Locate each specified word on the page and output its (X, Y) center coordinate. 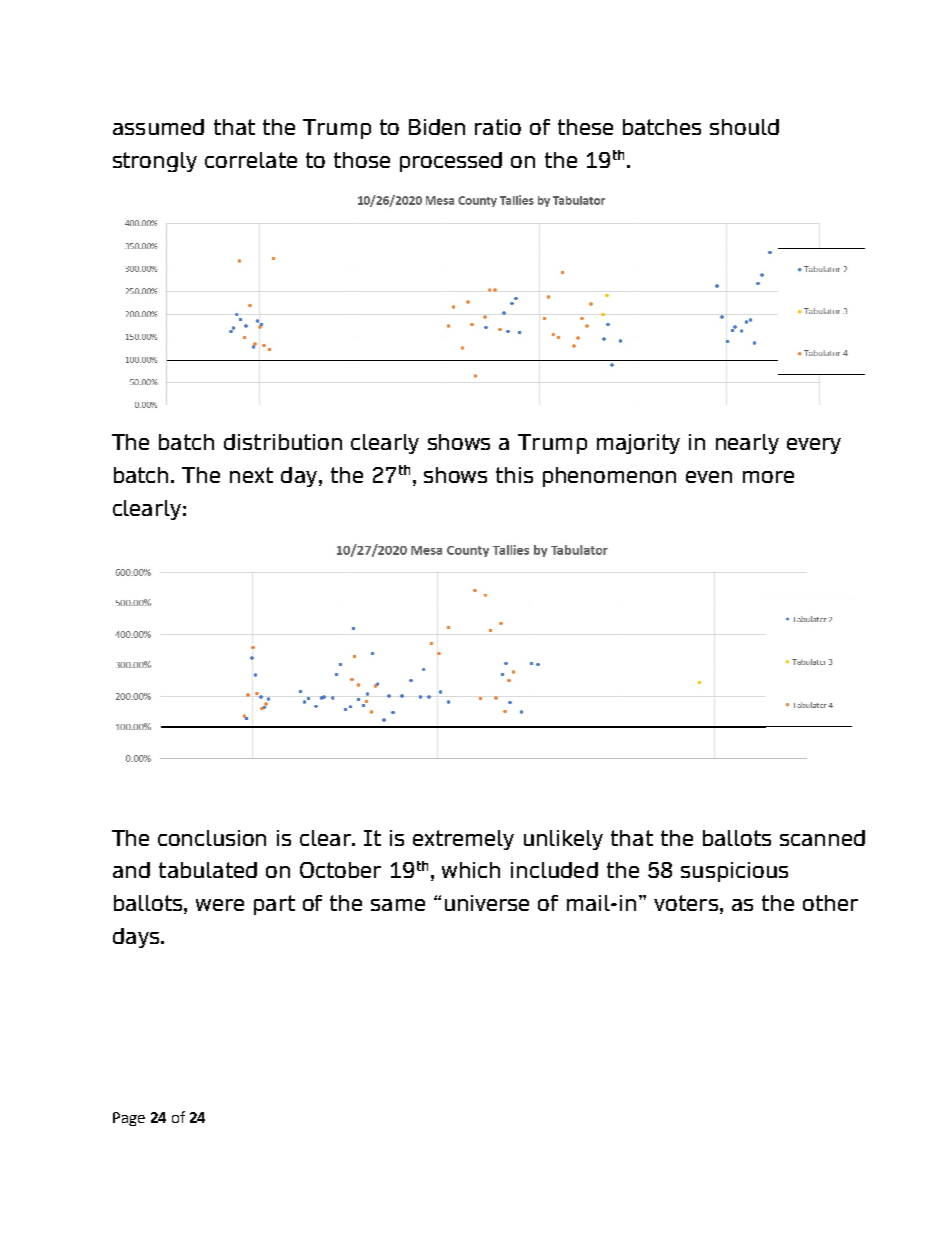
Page (129, 1119)
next (251, 475)
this (514, 475)
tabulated (208, 870)
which (471, 870)
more (768, 477)
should (744, 127)
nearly (747, 444)
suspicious (734, 872)
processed (451, 162)
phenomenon (609, 477)
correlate (251, 160)
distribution (283, 442)
